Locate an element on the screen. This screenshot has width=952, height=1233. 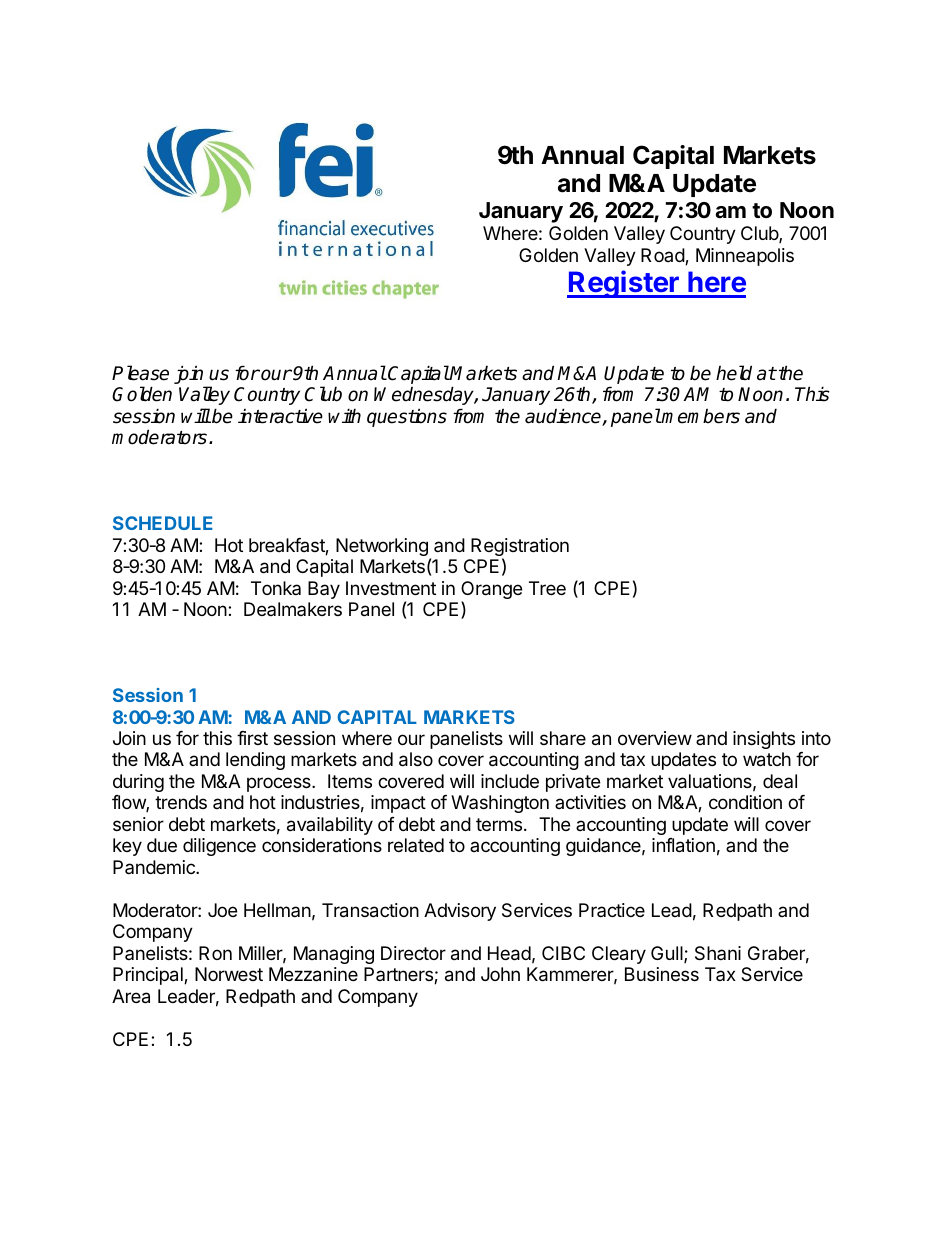
first is located at coordinates (252, 738).
